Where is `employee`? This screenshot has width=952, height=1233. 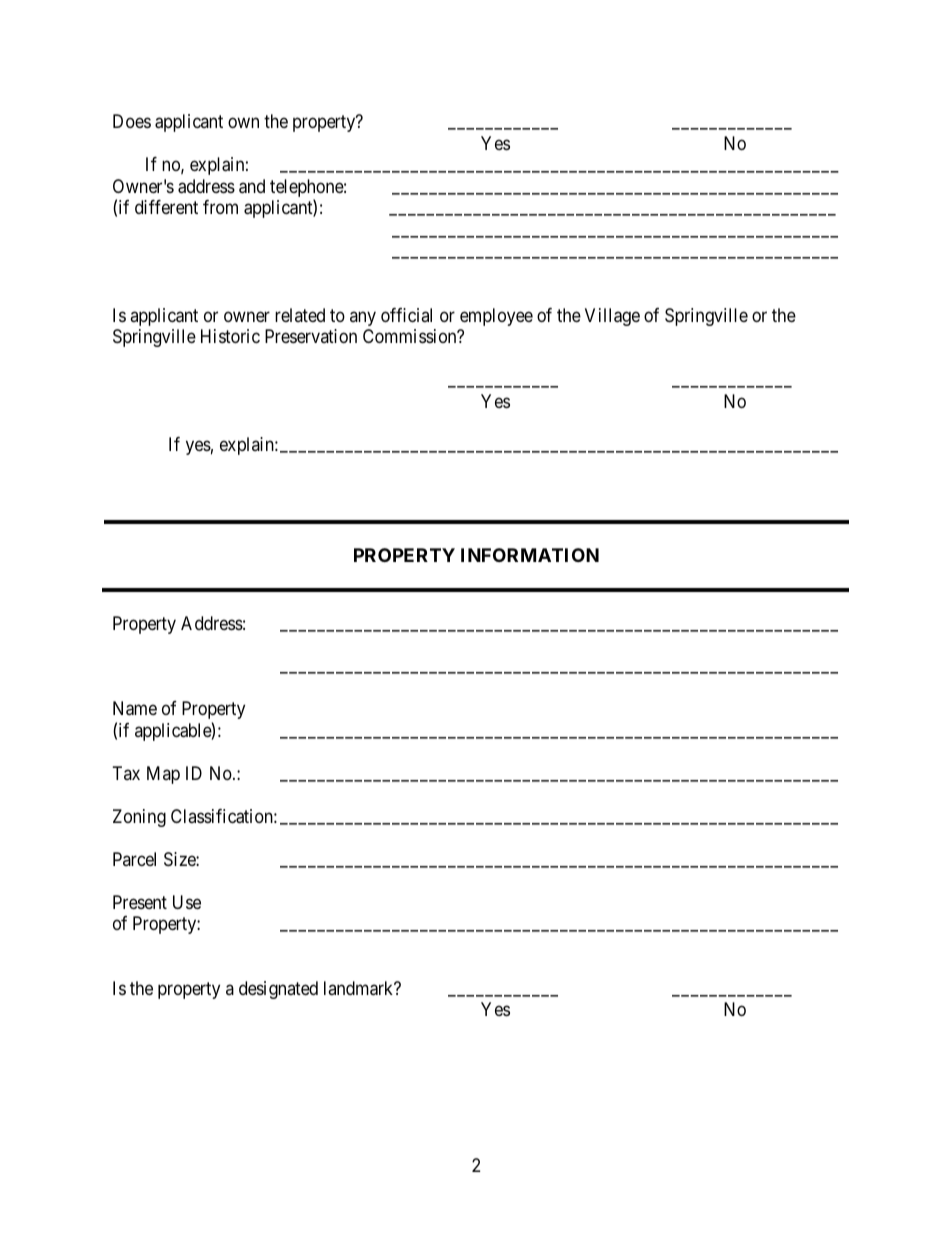 employee is located at coordinates (496, 317).
